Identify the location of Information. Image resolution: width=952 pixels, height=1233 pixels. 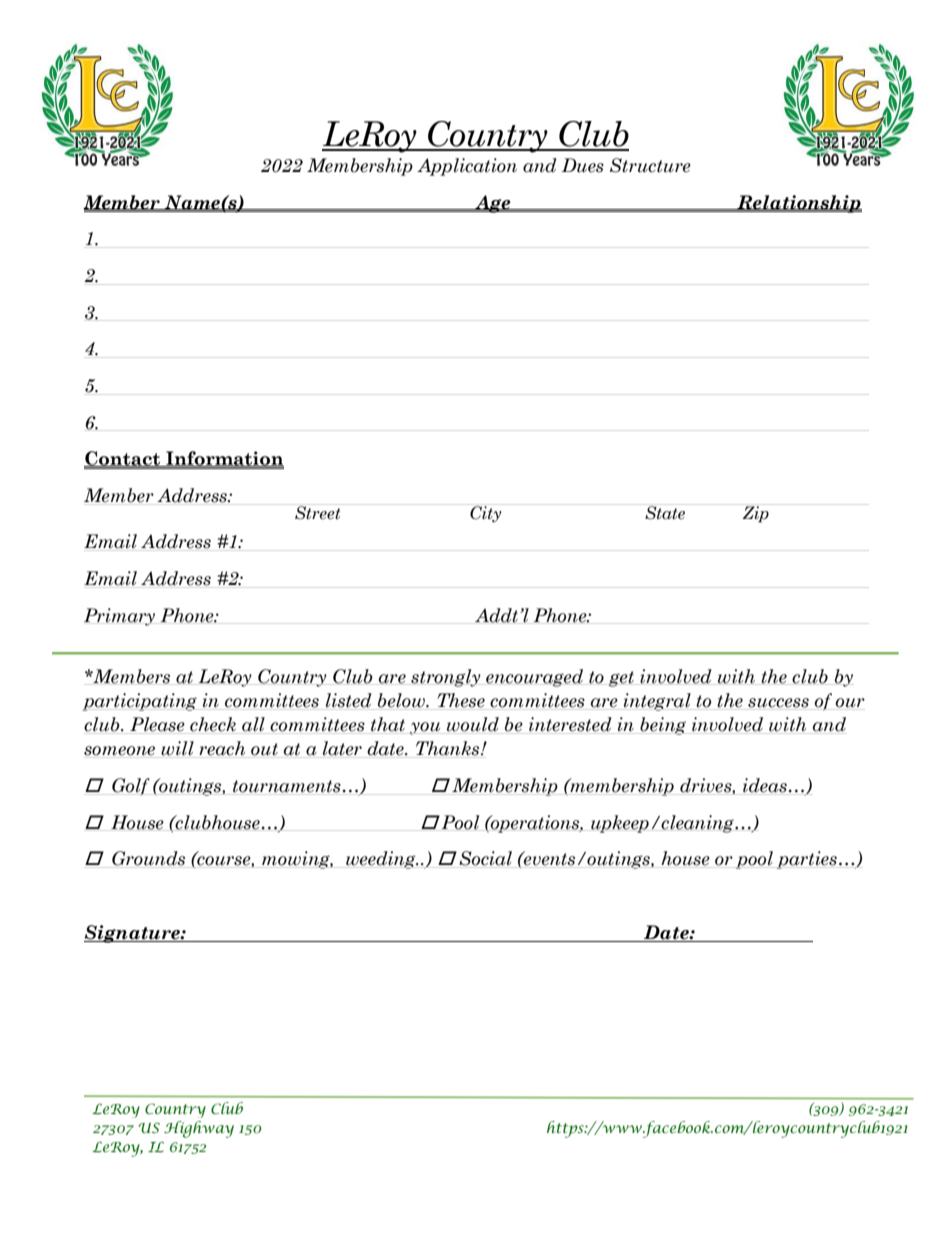
(224, 459).
